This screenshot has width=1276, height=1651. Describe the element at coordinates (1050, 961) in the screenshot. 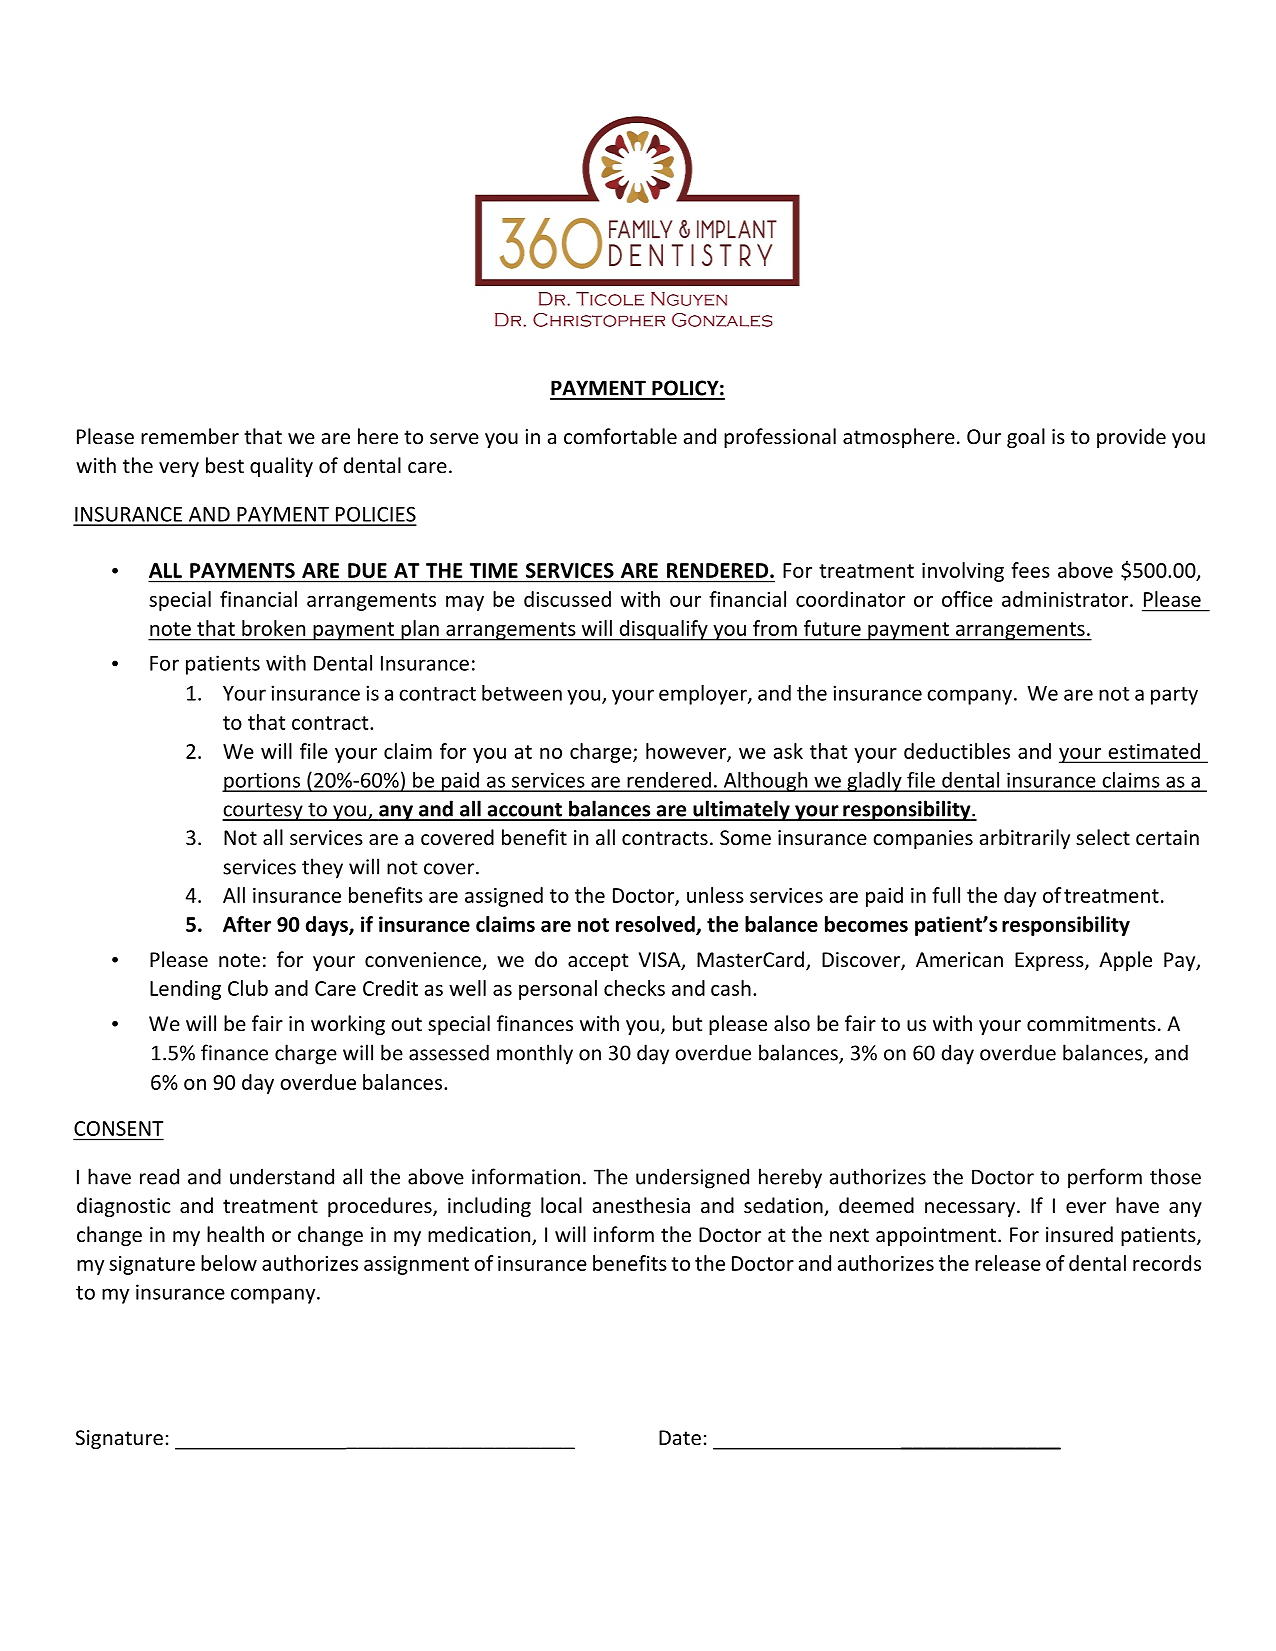

I see `Express` at that location.
